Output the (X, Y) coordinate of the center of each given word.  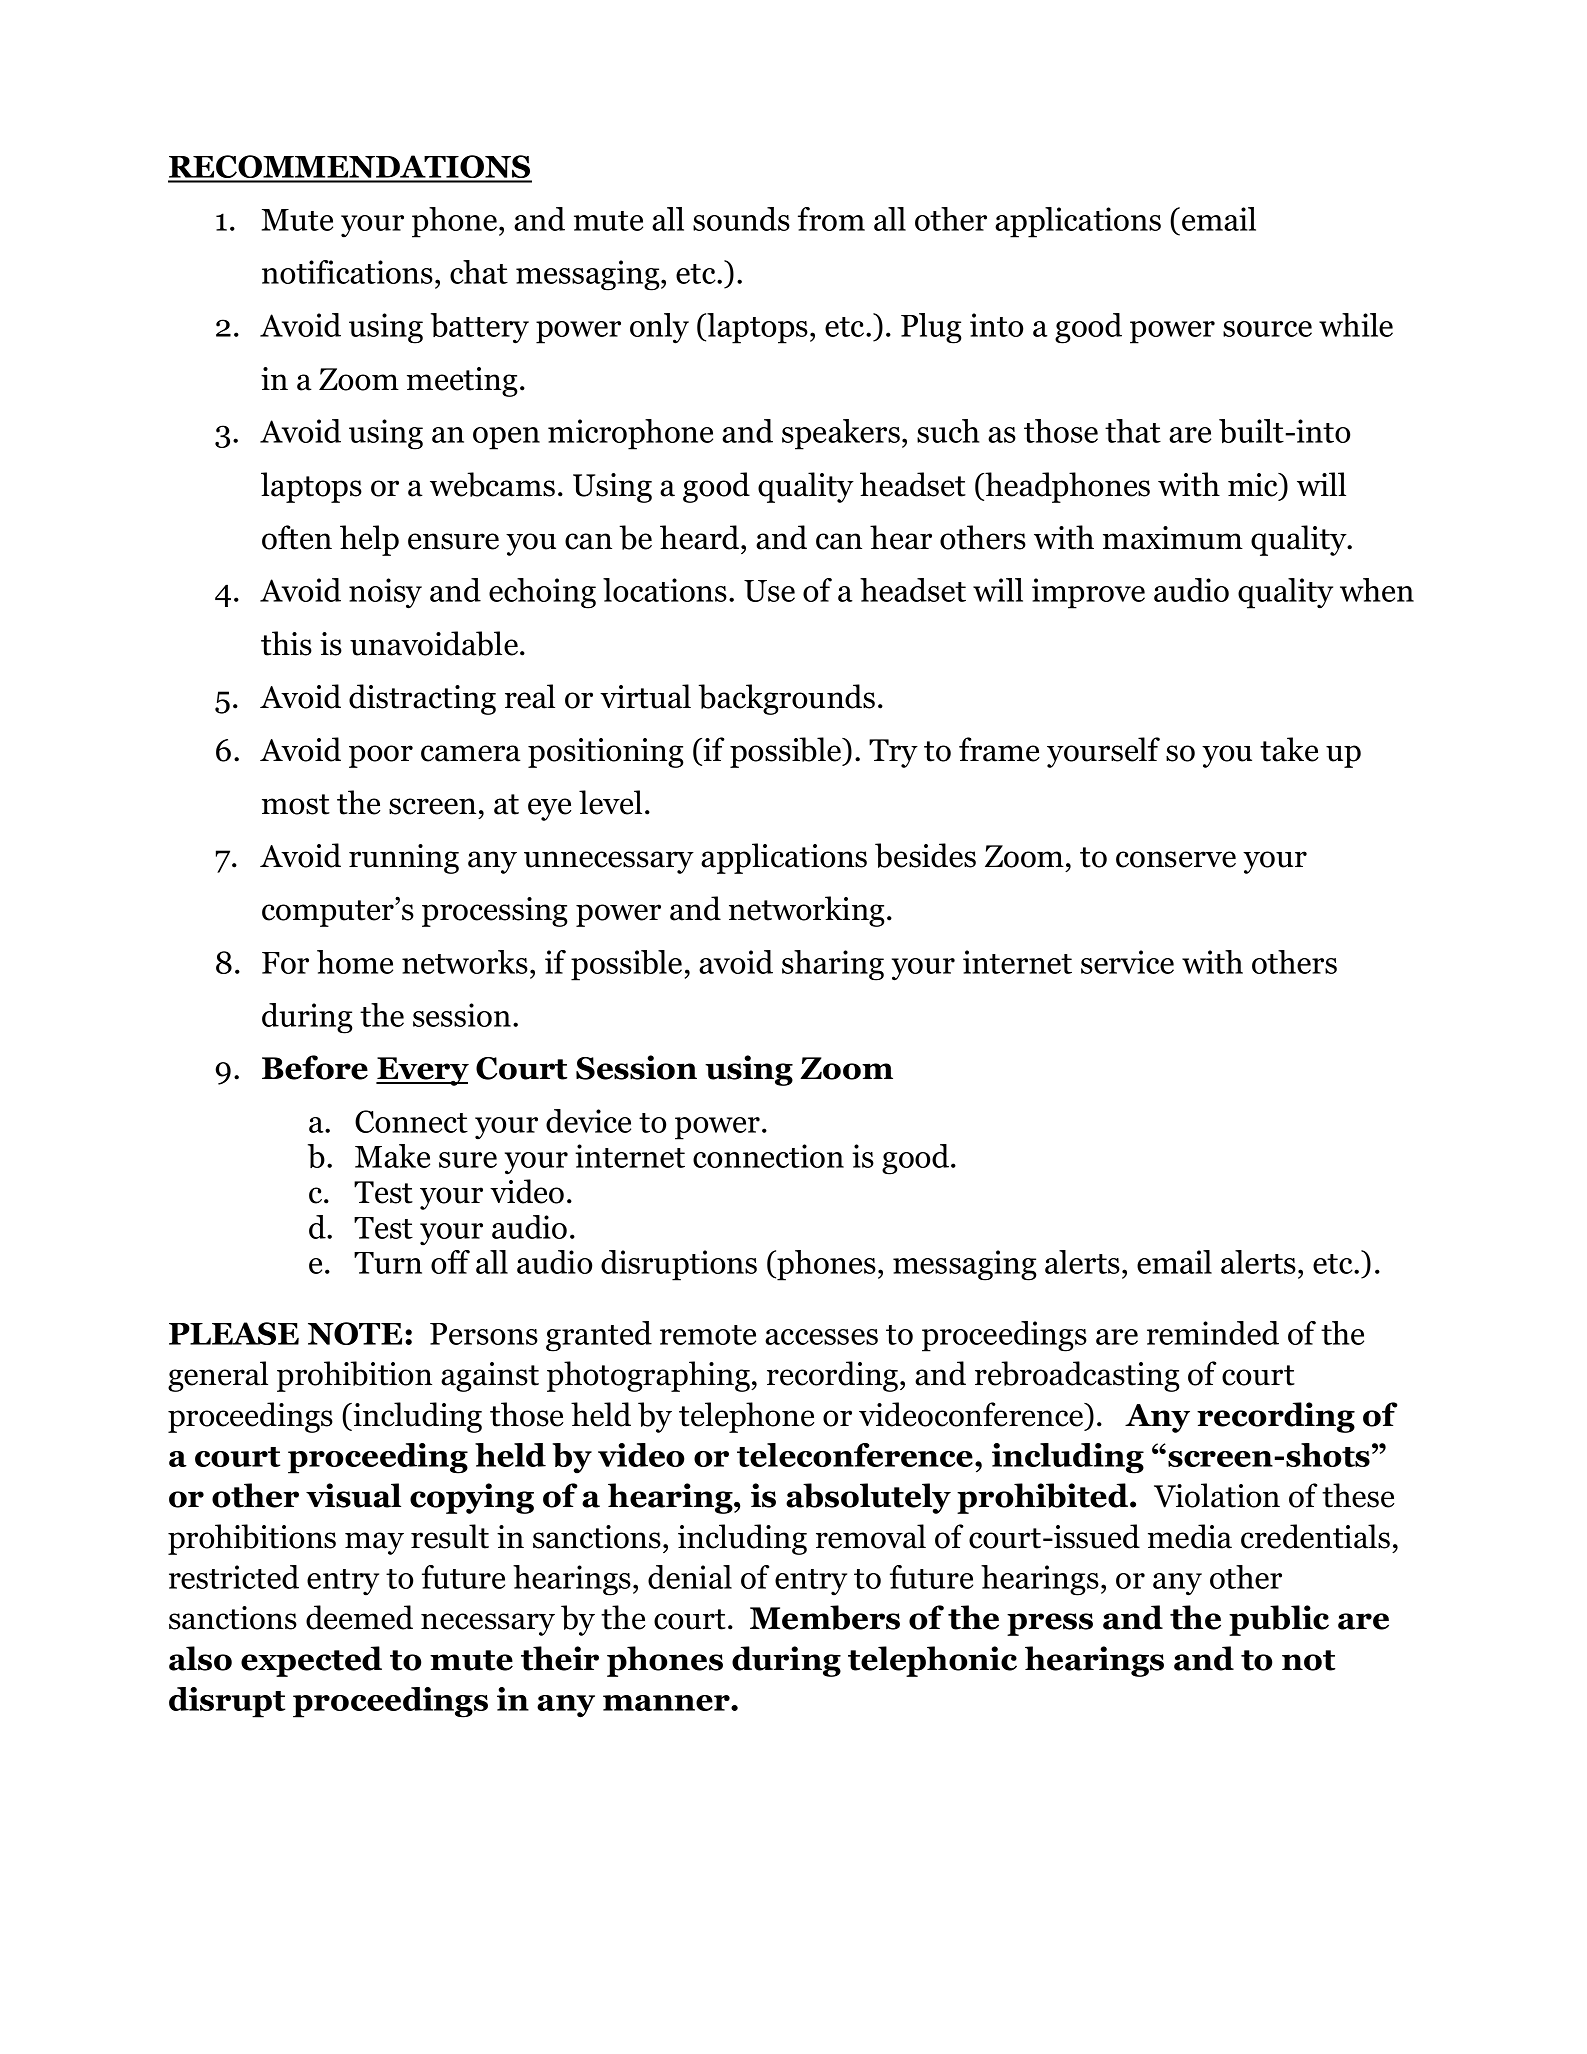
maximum (1173, 538)
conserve (1176, 859)
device (588, 1121)
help (369, 540)
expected (311, 1661)
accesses (821, 1337)
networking (807, 911)
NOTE (355, 1333)
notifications (347, 272)
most (296, 804)
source (1267, 329)
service (1127, 962)
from (831, 219)
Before (315, 1067)
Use (769, 591)
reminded (1213, 1333)
